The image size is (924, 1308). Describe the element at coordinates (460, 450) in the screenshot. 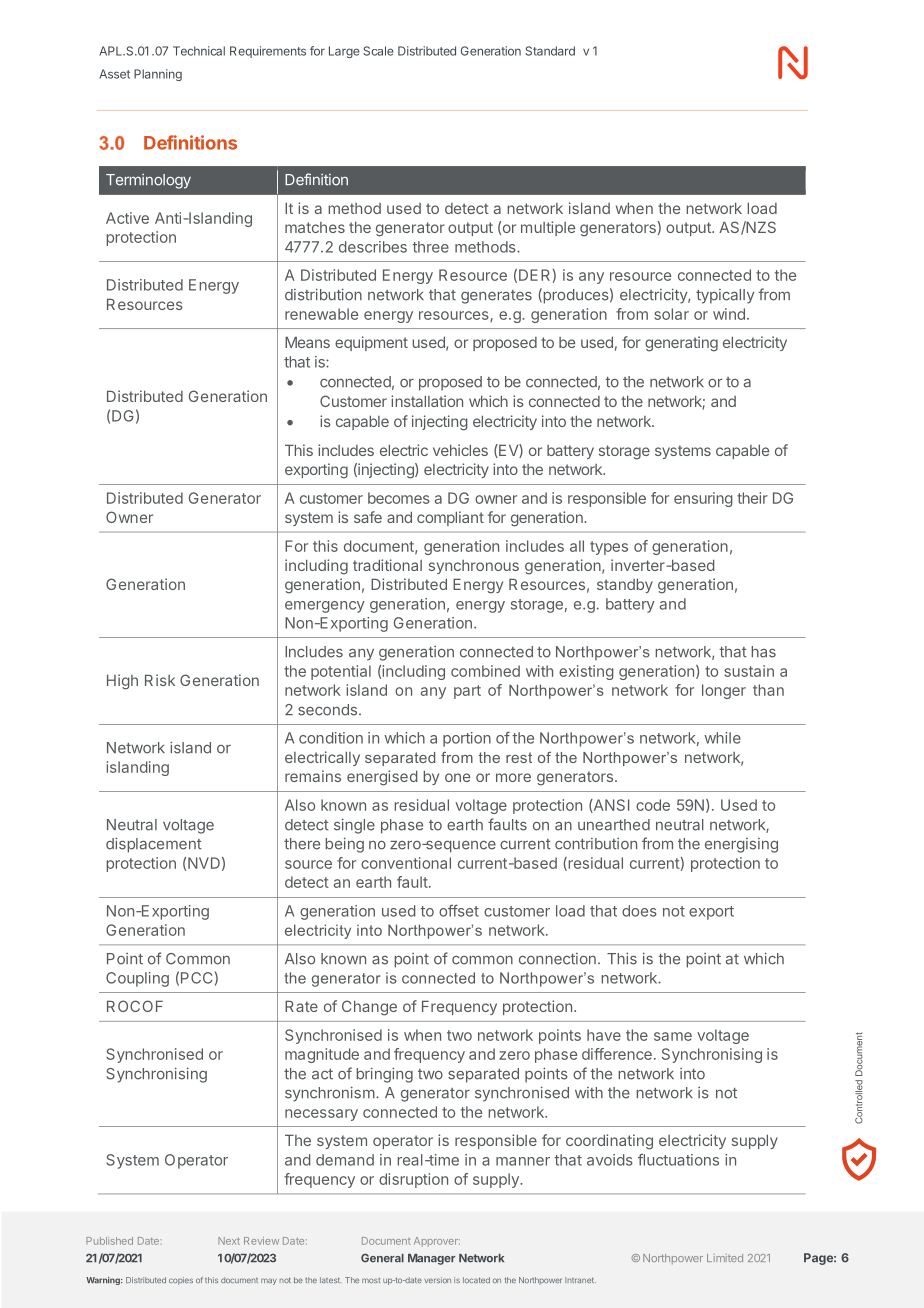

I see `vehicles` at that location.
